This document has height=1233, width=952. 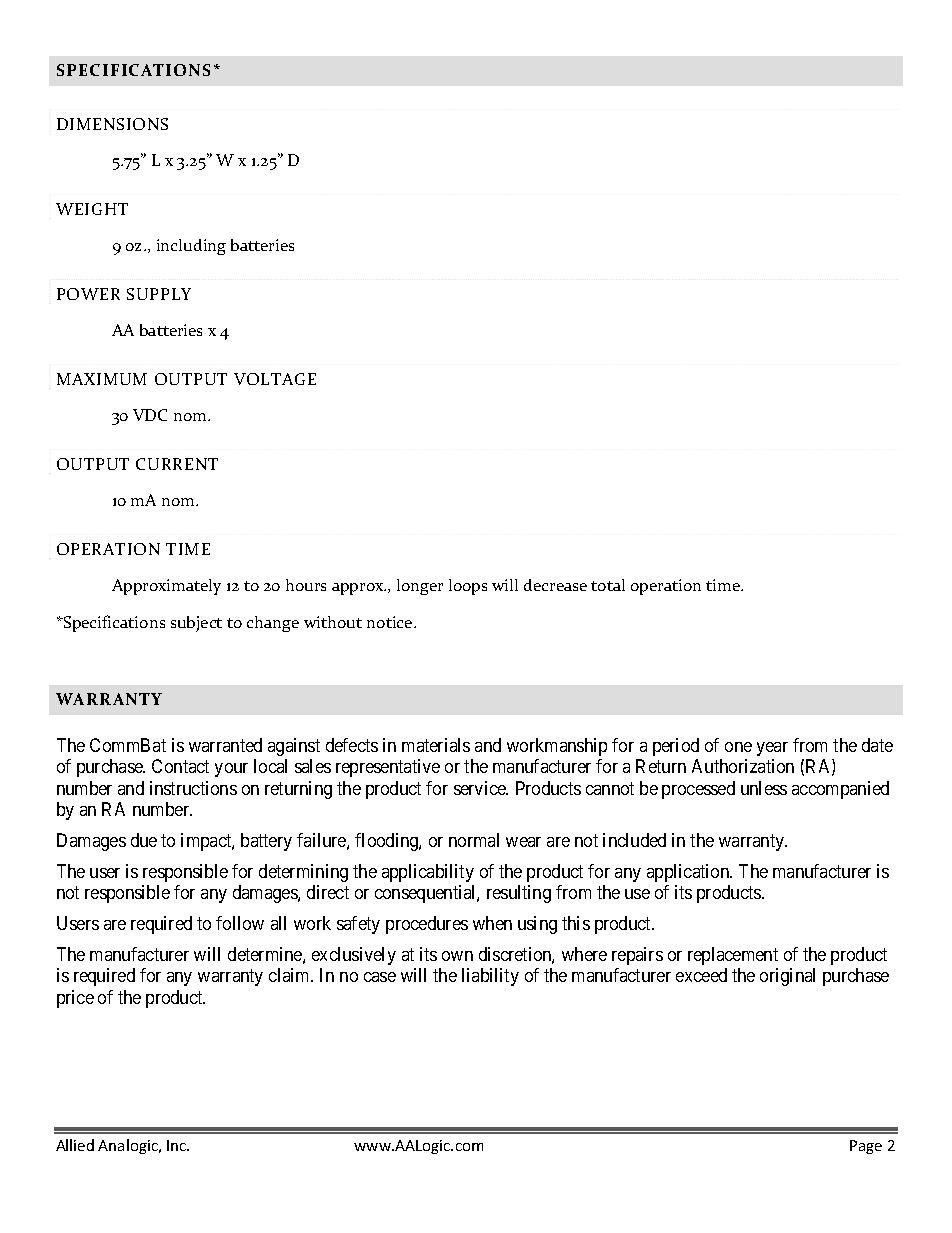 What do you see at coordinates (764, 788) in the document?
I see `unless` at bounding box center [764, 788].
